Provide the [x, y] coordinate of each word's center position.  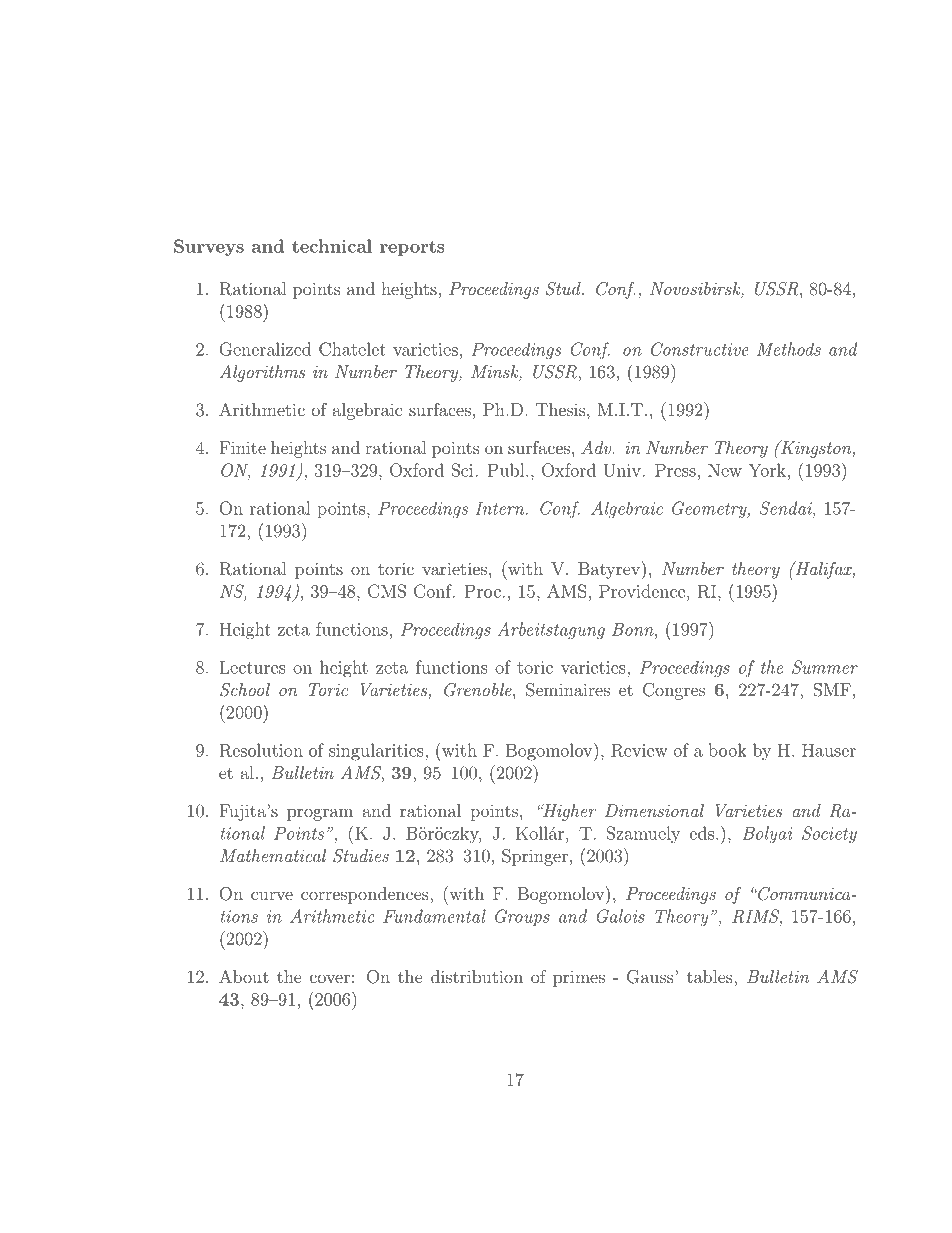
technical [332, 246]
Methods [789, 349]
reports [412, 248]
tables [711, 976]
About [244, 976]
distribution [477, 976]
